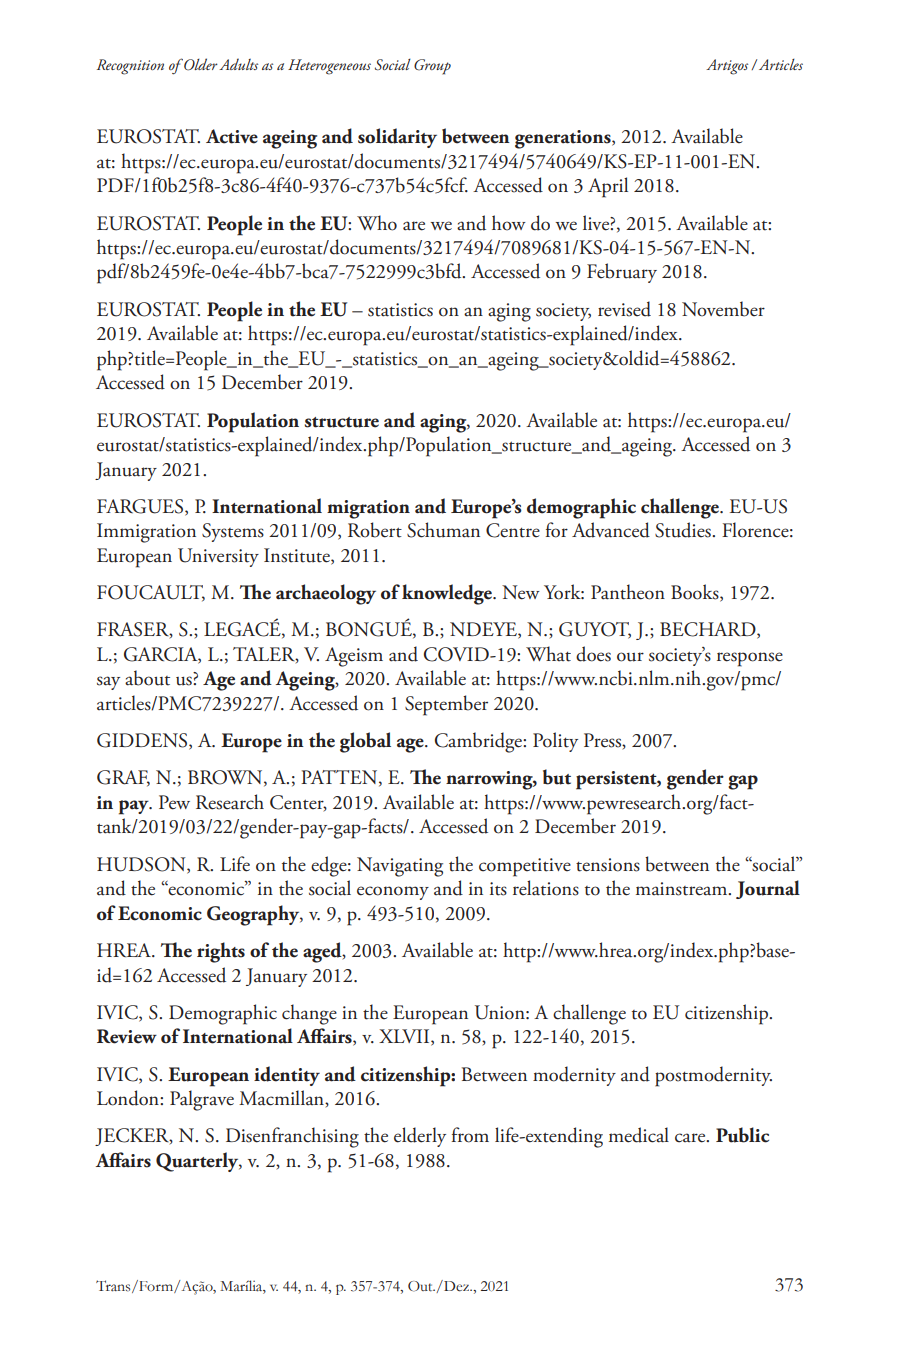 Image resolution: width=900 pixels, height=1349 pixels. What do you see at coordinates (397, 138) in the screenshot?
I see `solidarity` at bounding box center [397, 138].
